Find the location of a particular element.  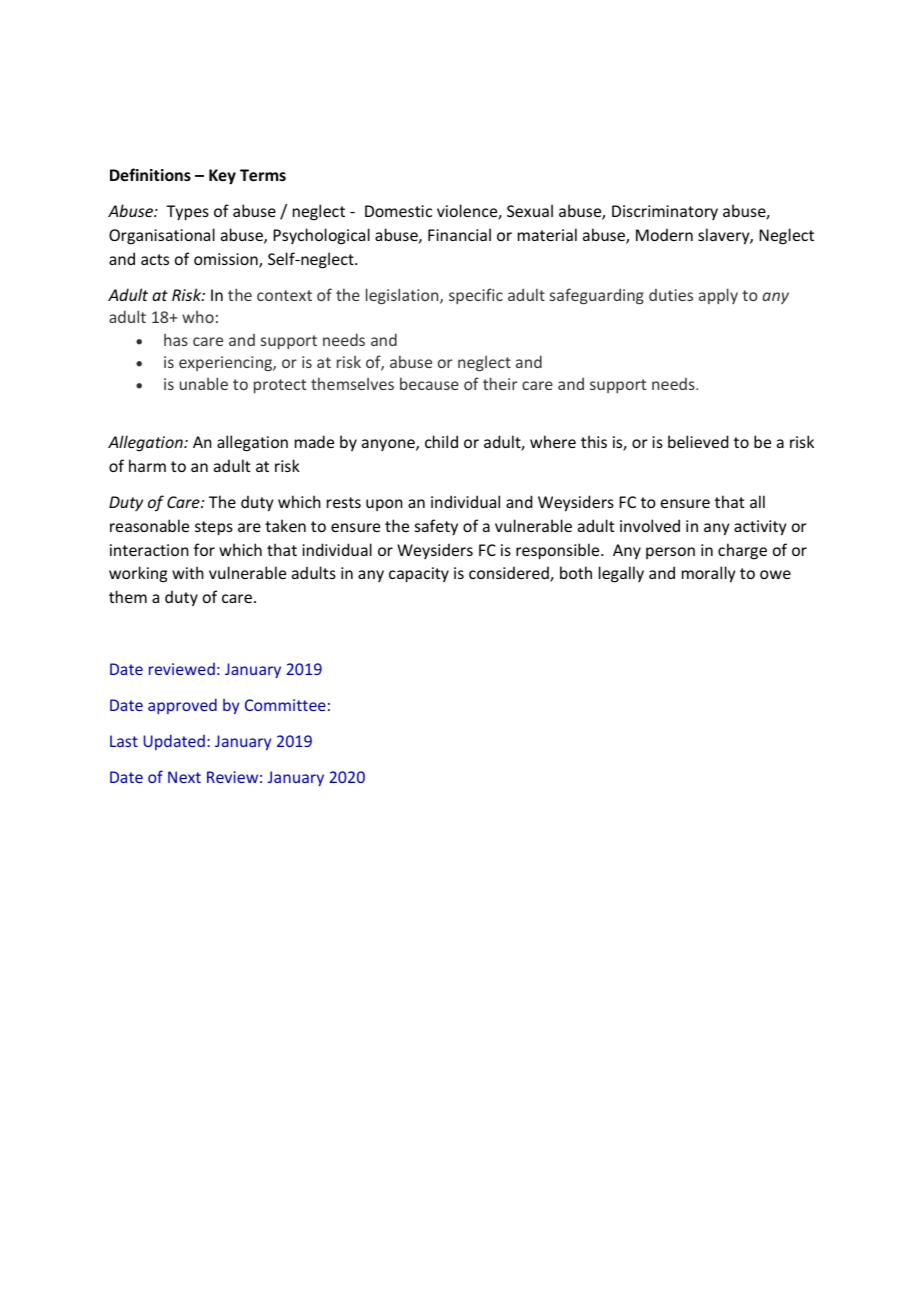

specific is located at coordinates (476, 296).
